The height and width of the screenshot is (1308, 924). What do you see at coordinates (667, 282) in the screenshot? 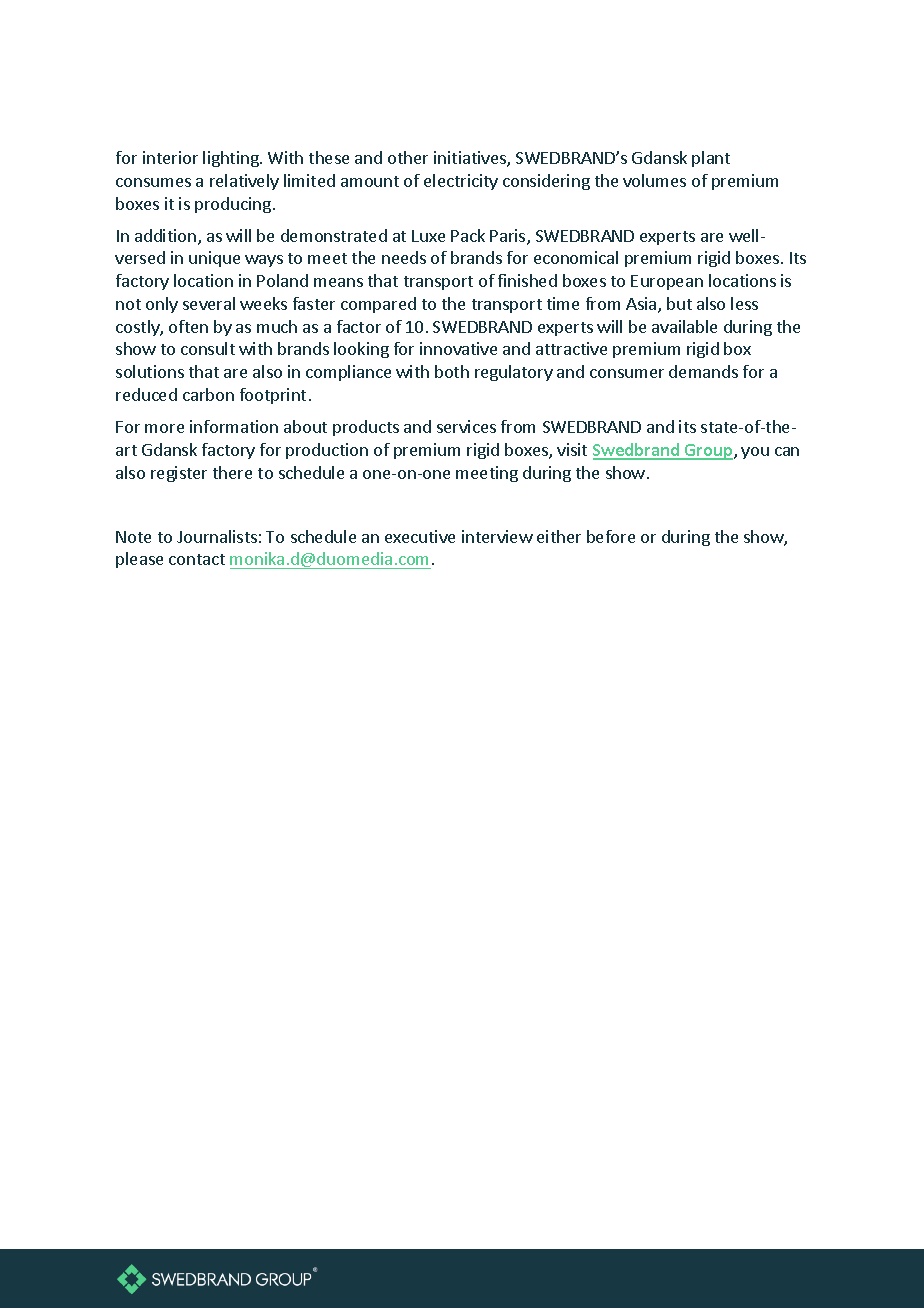
I see `European` at bounding box center [667, 282].
